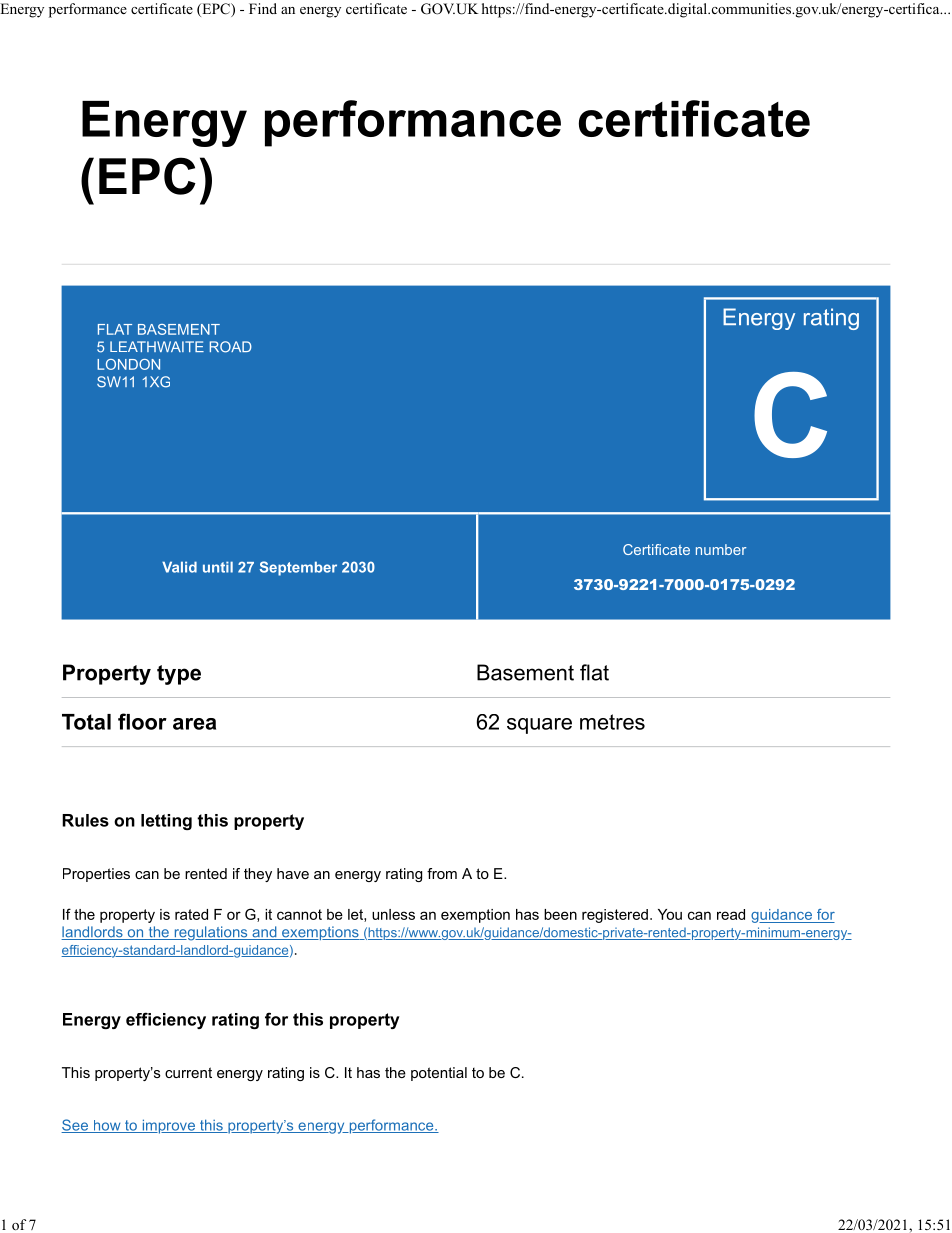 The image size is (952, 1233). Describe the element at coordinates (721, 549) in the image. I see `number` at that location.
